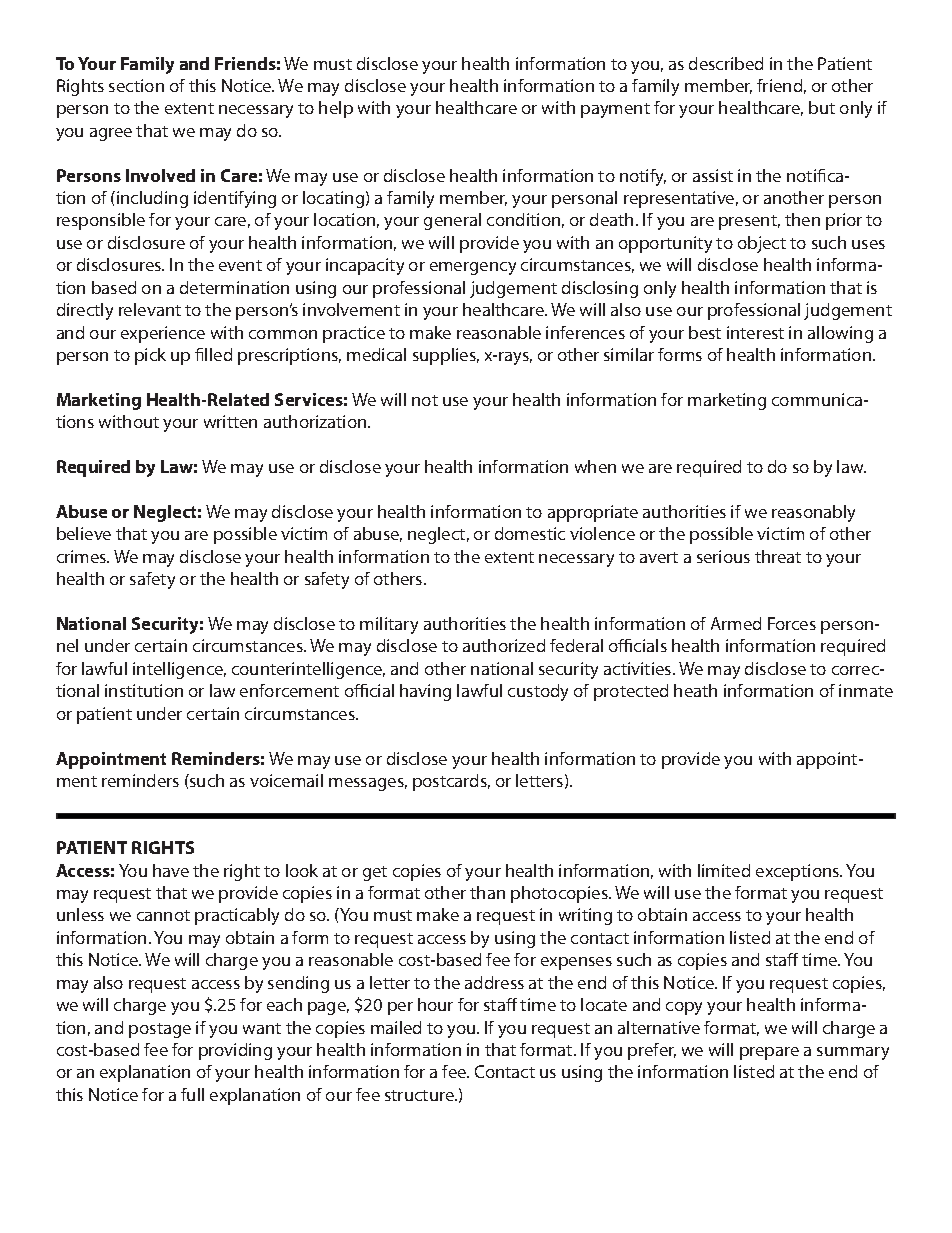  I want to click on threat, so click(778, 556).
